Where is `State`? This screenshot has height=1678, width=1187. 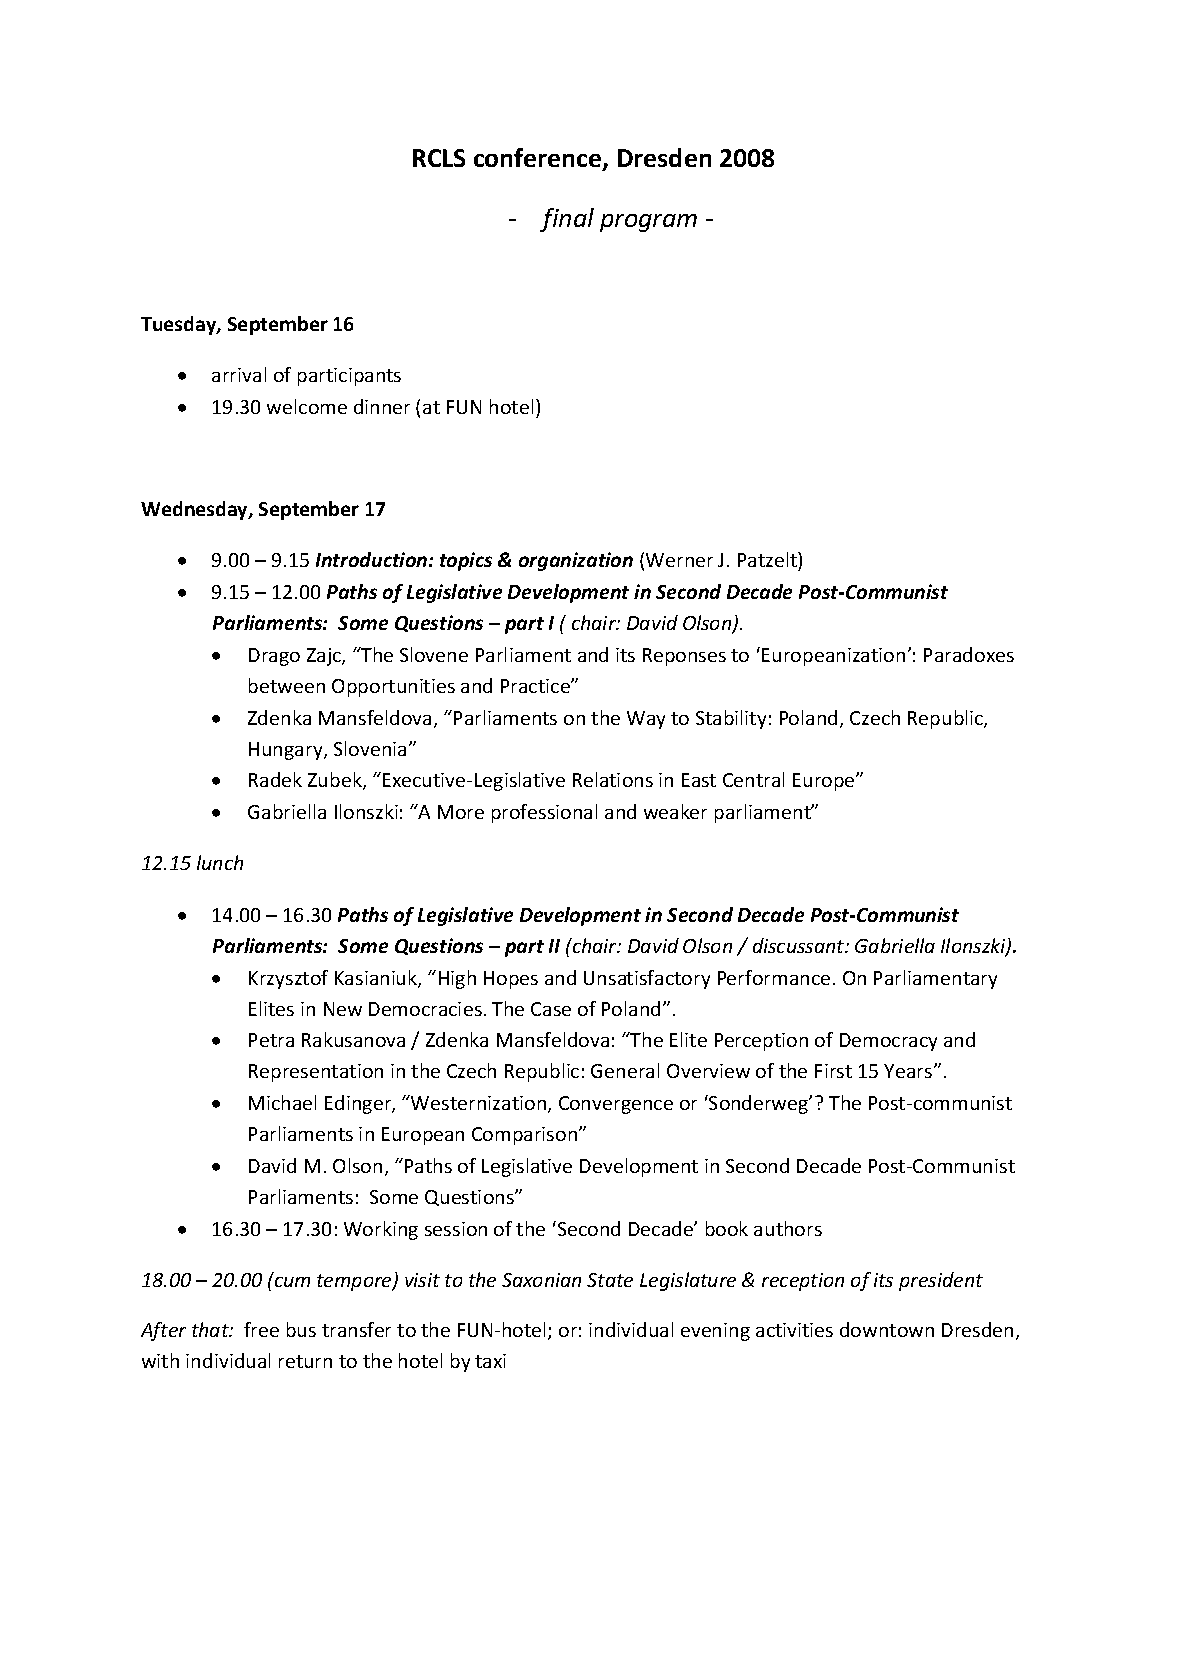 State is located at coordinates (610, 1280).
